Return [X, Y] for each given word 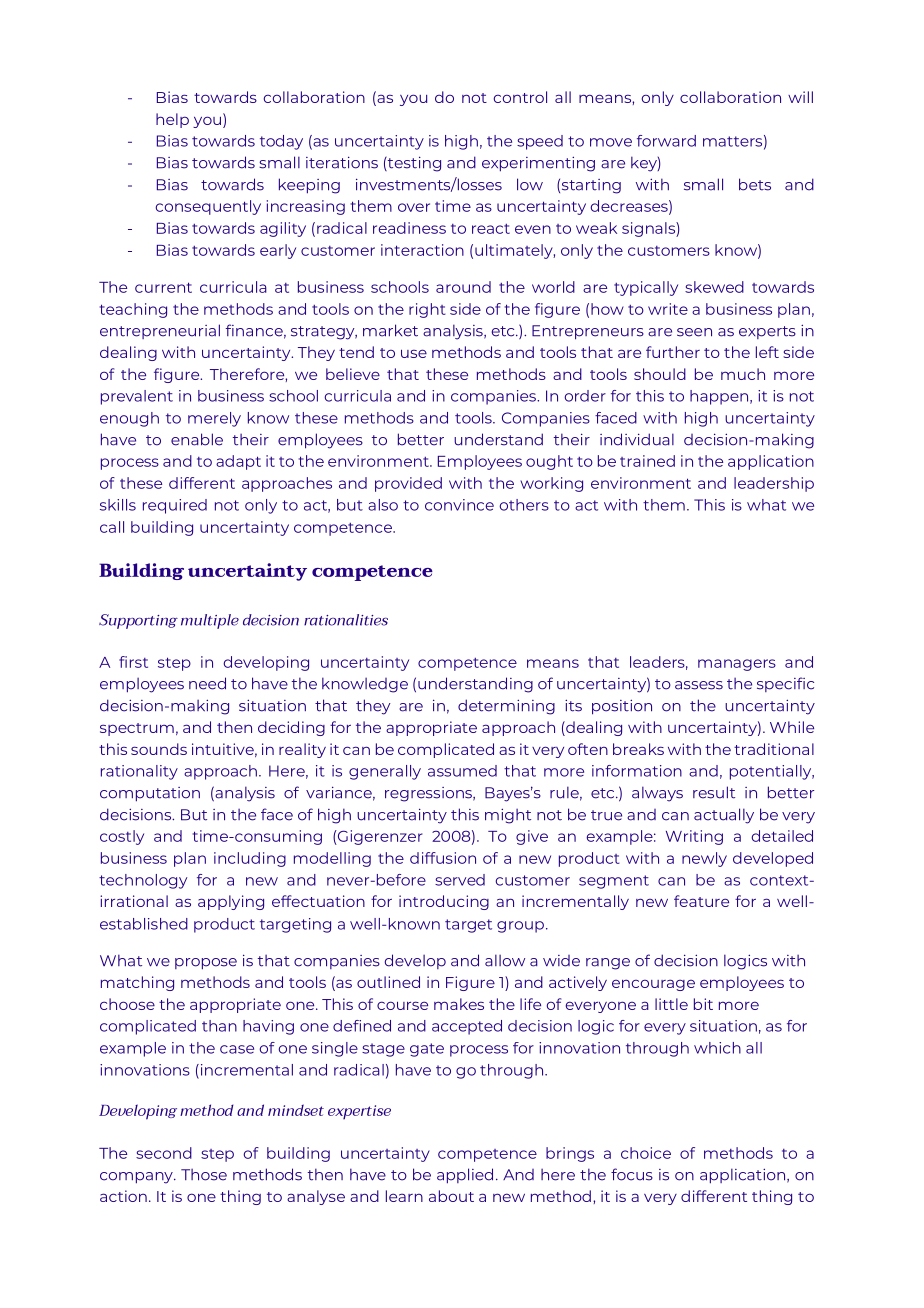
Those [204, 1175]
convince [459, 505]
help [172, 120]
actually [724, 816]
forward [666, 141]
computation [150, 794]
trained [647, 461]
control [520, 97]
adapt [238, 462]
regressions [429, 794]
